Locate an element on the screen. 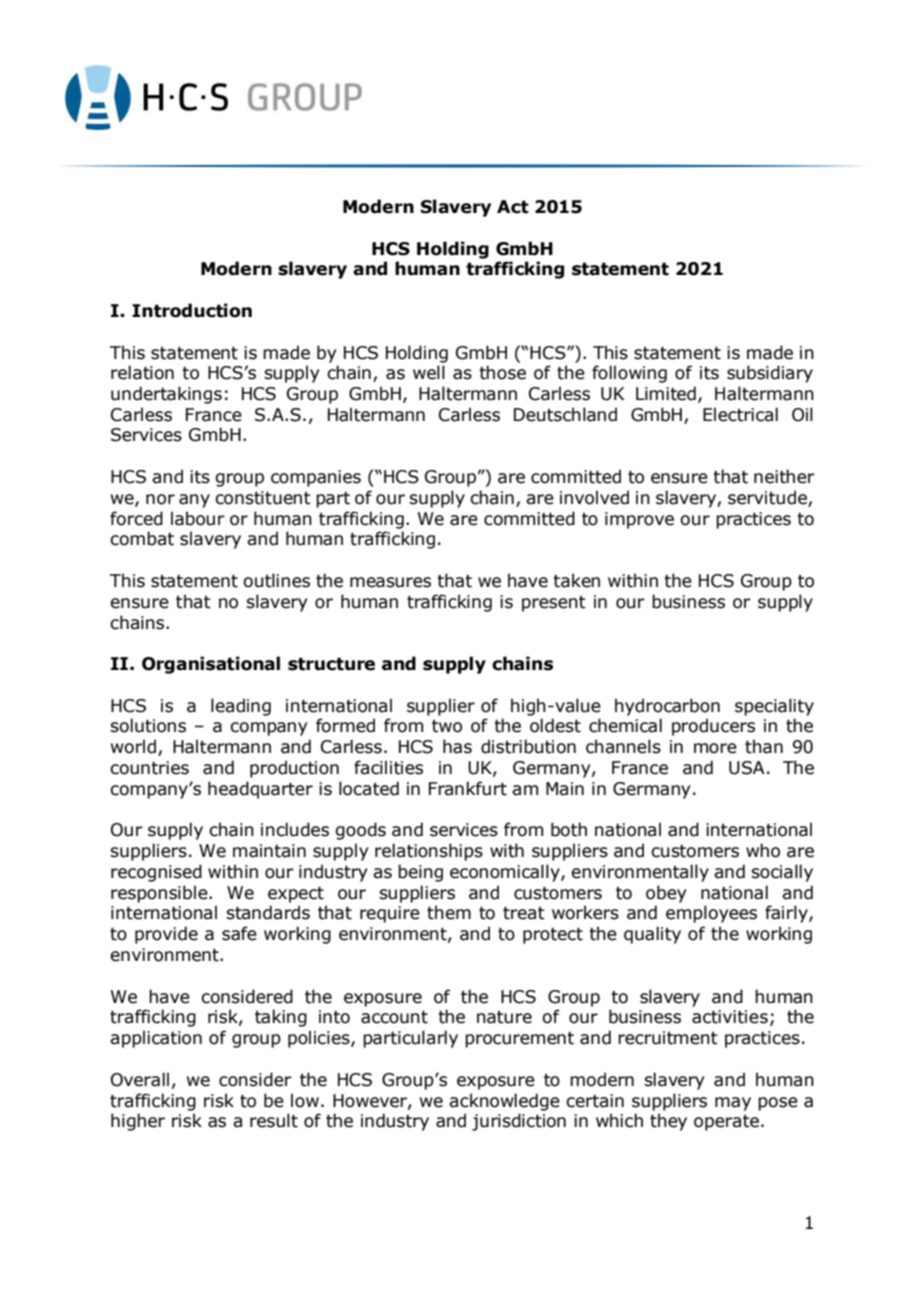 This screenshot has width=924, height=1308. recognised is located at coordinates (156, 873).
